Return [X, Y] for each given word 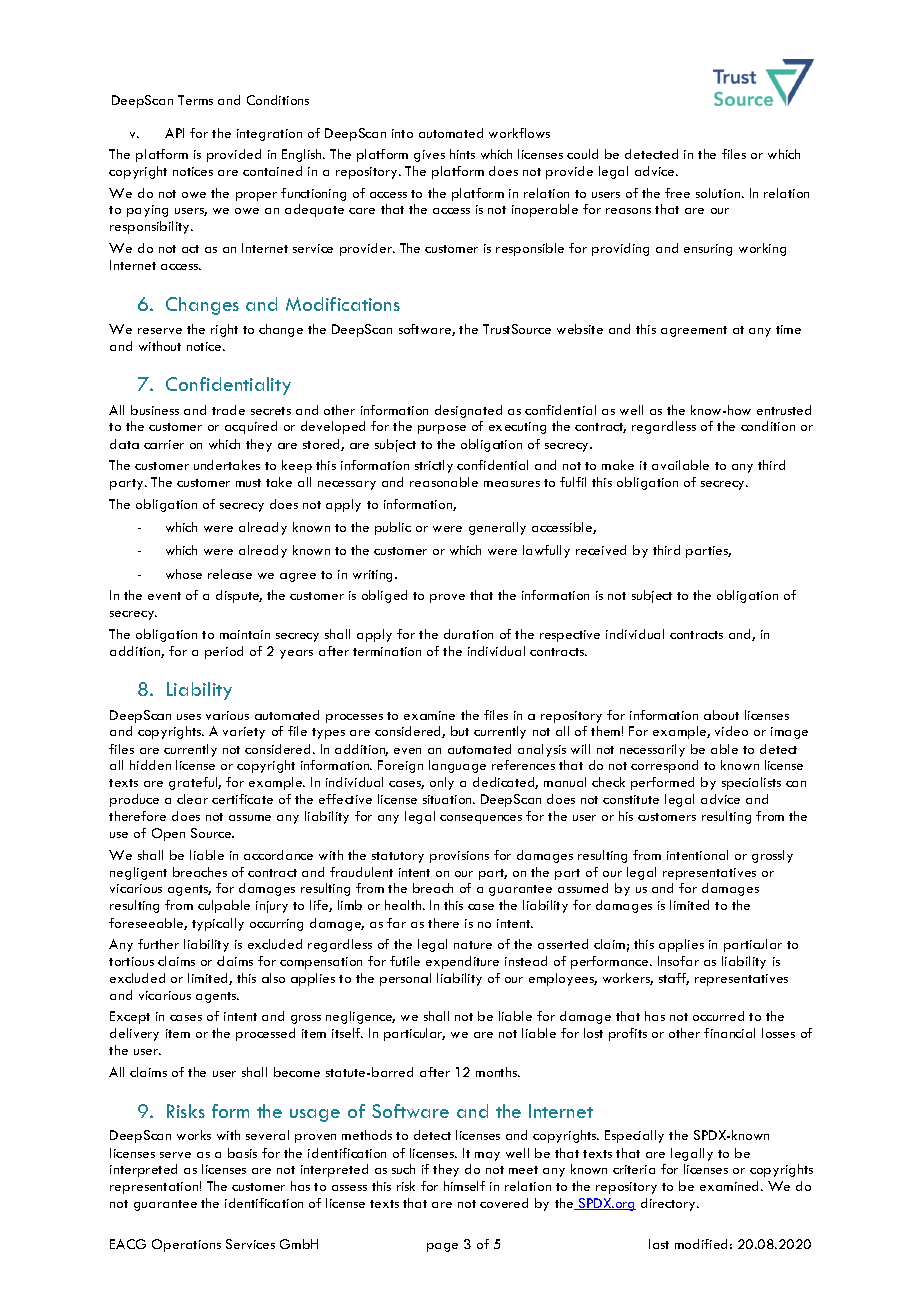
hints [462, 154]
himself [464, 1186]
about [721, 715]
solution [719, 193]
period [224, 652]
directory [669, 1204]
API [174, 133]
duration [468, 634]
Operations [186, 1245]
